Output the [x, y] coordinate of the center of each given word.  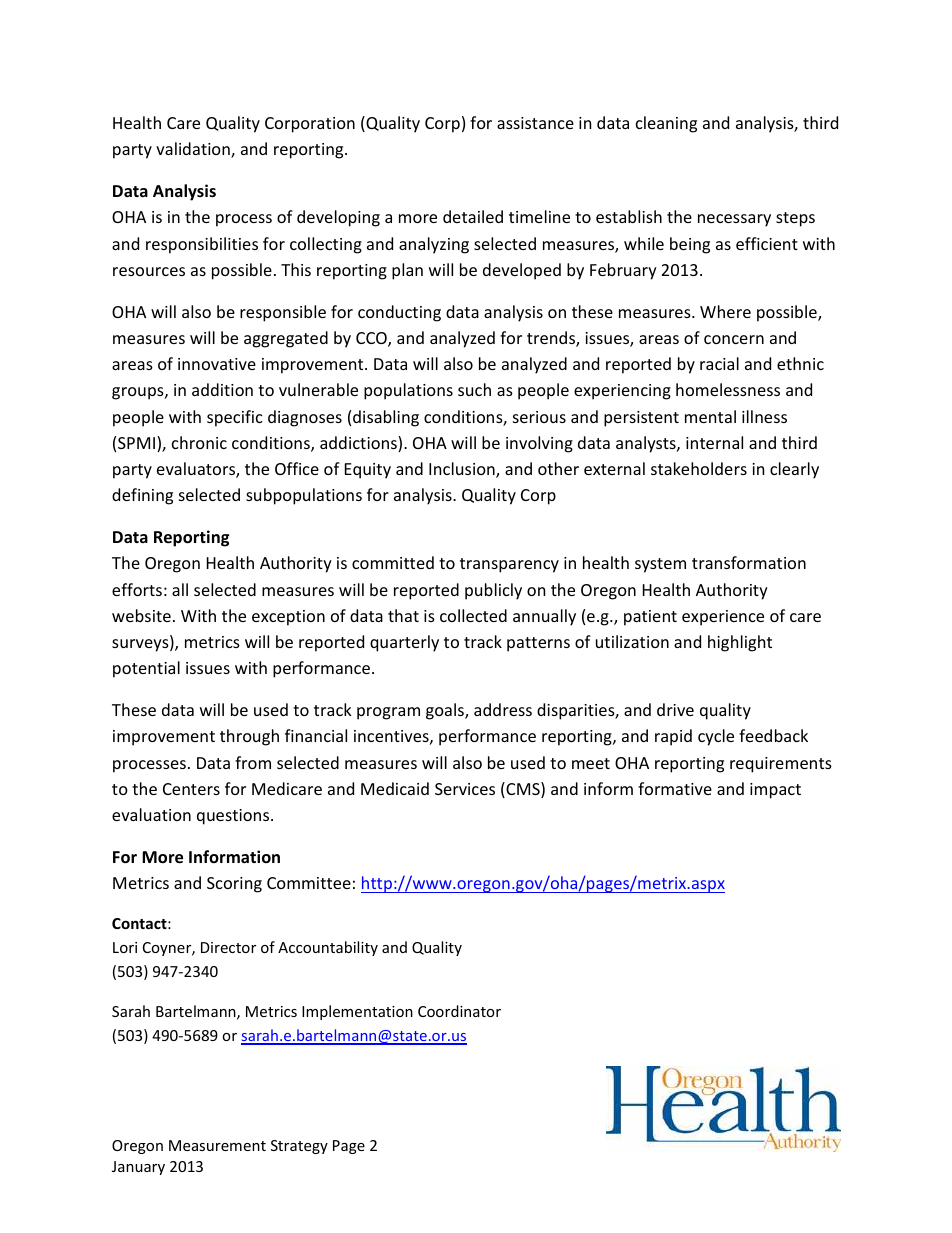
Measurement [217, 1145]
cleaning [666, 124]
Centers [191, 789]
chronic [199, 442]
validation [194, 150]
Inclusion [463, 470]
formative [675, 788]
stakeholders [699, 468]
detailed [473, 216]
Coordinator [459, 1011]
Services [465, 789]
